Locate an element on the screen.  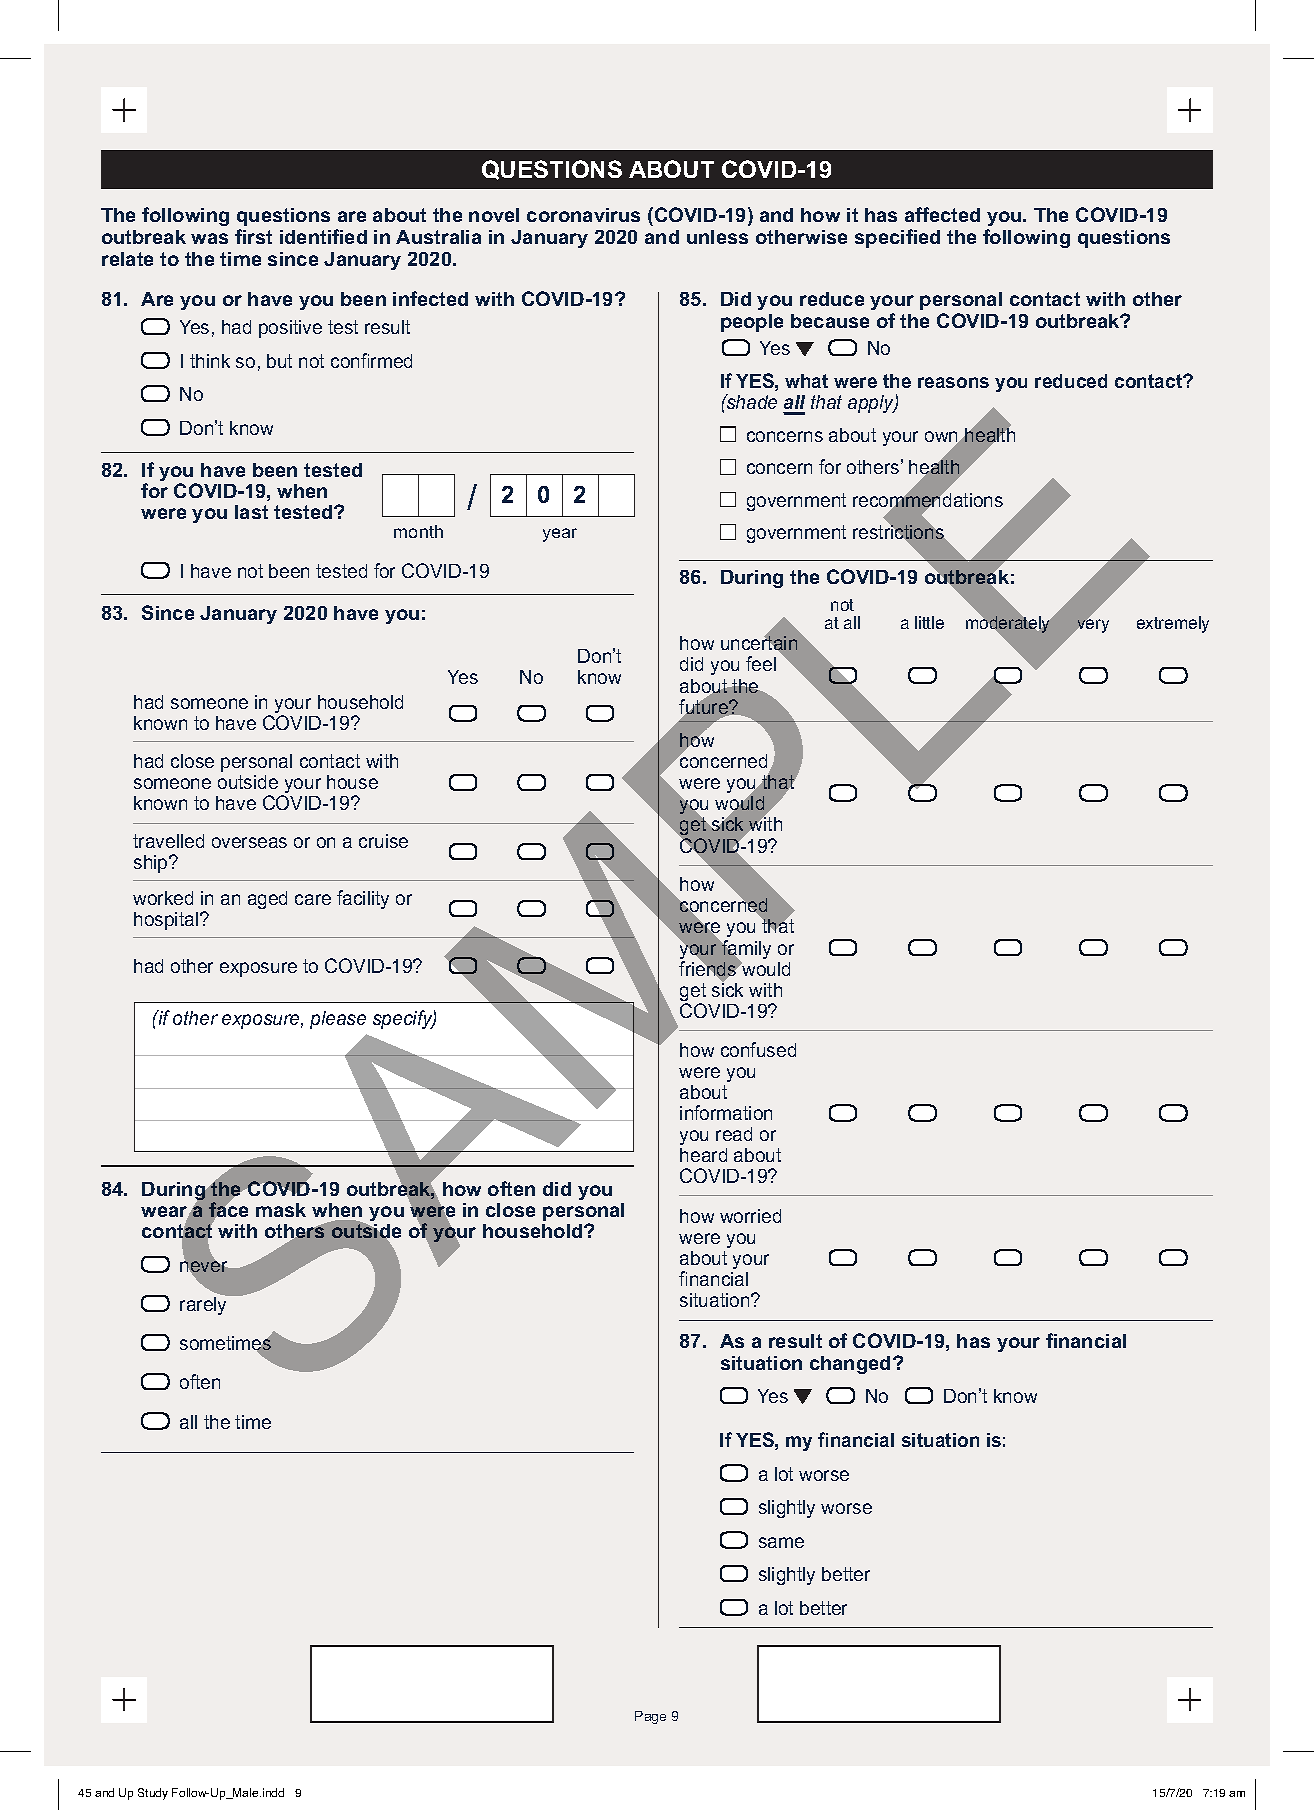
please is located at coordinates (338, 1020).
